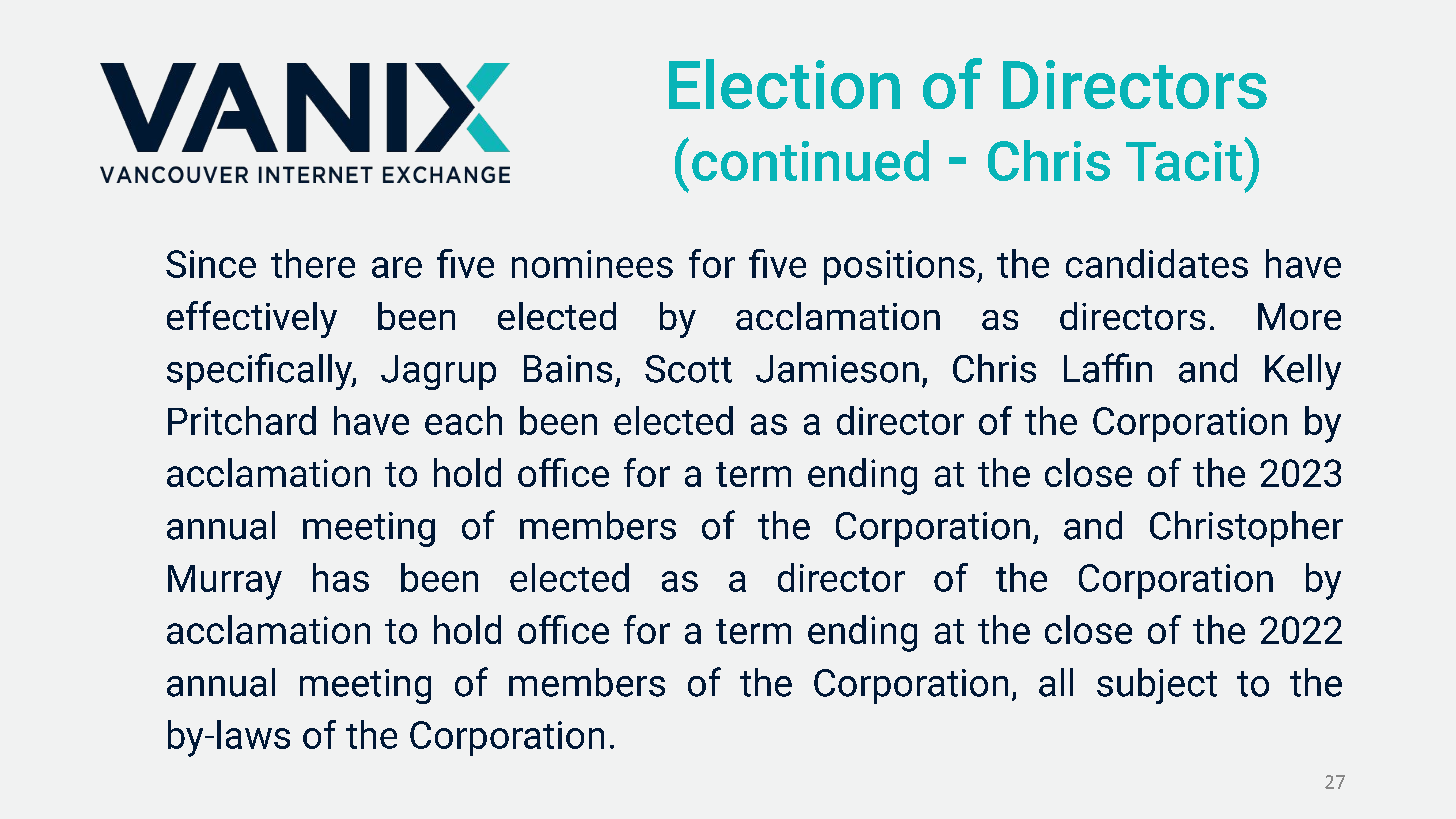  I want to click on Pritchard, so click(242, 420).
